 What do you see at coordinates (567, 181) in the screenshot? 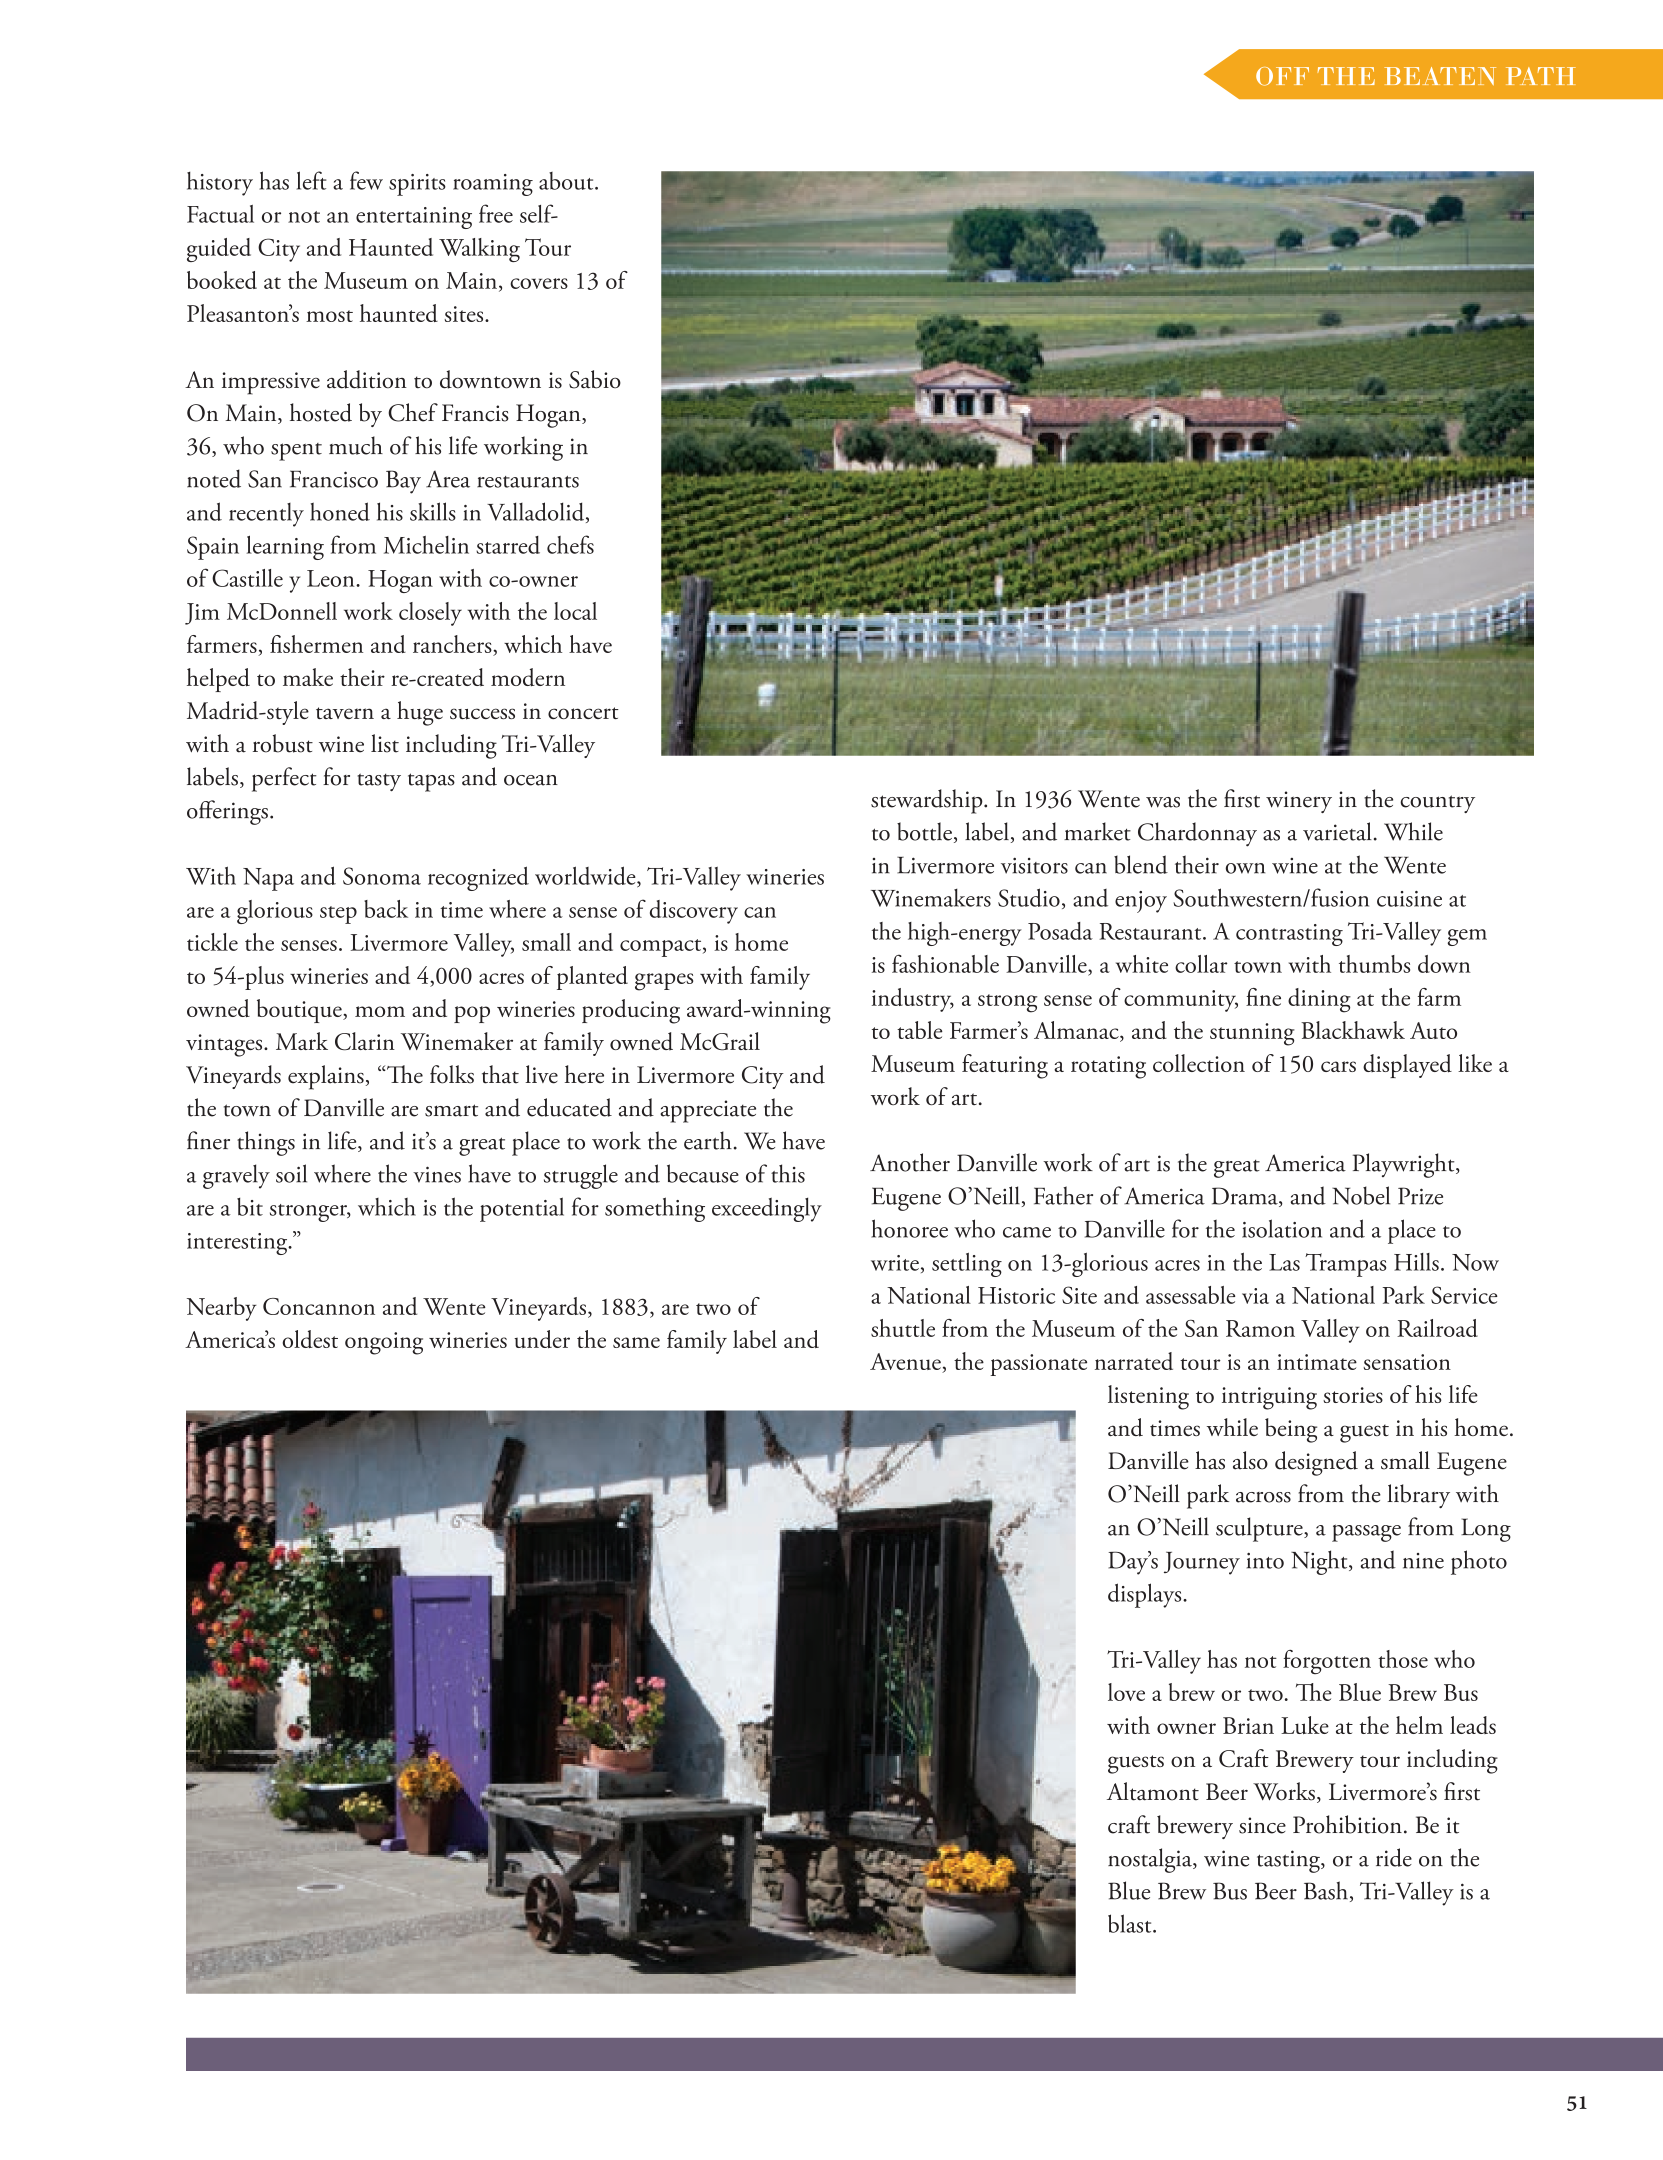
I see `about` at bounding box center [567, 181].
